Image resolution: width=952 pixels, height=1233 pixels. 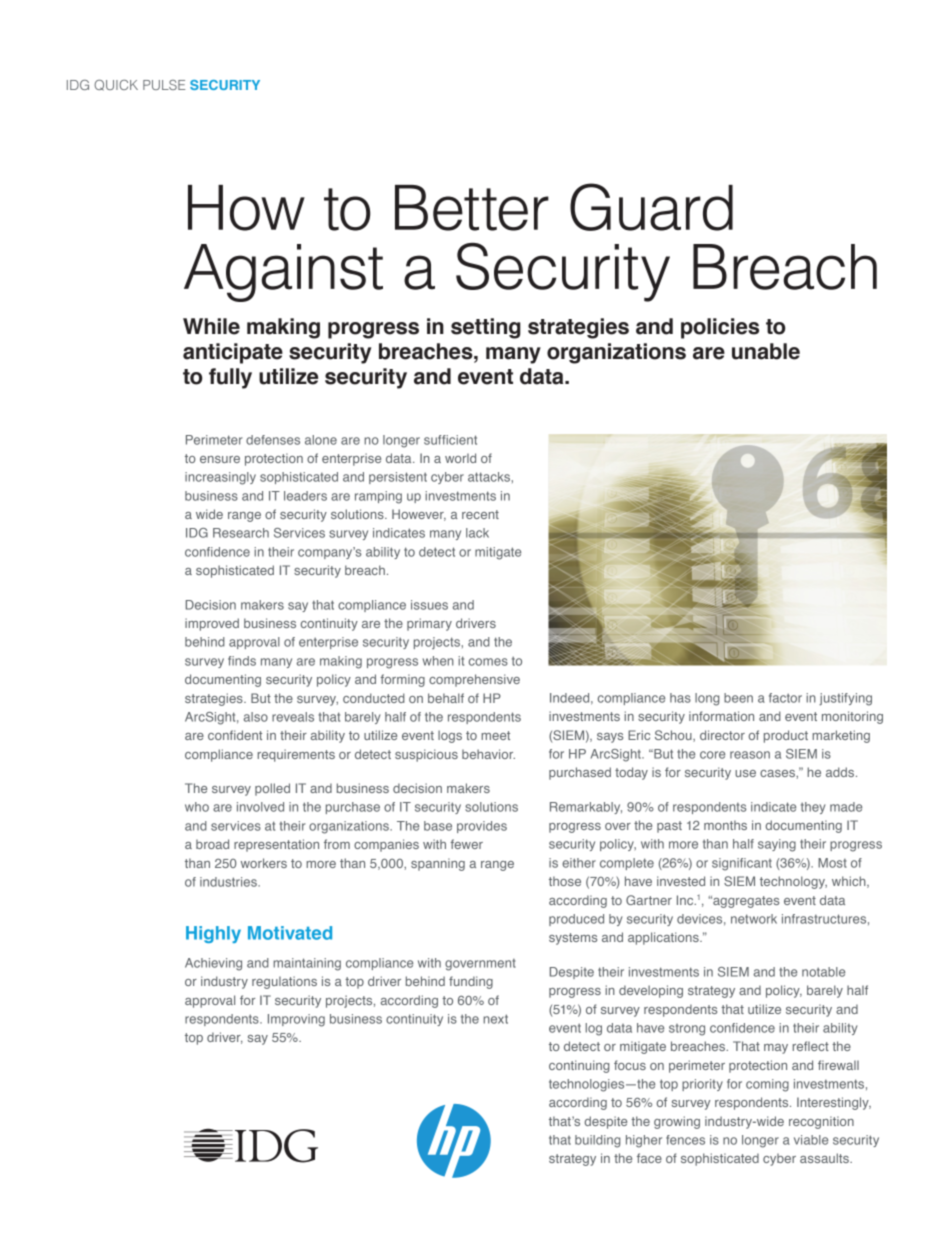 I want to click on PULSE, so click(x=164, y=85).
